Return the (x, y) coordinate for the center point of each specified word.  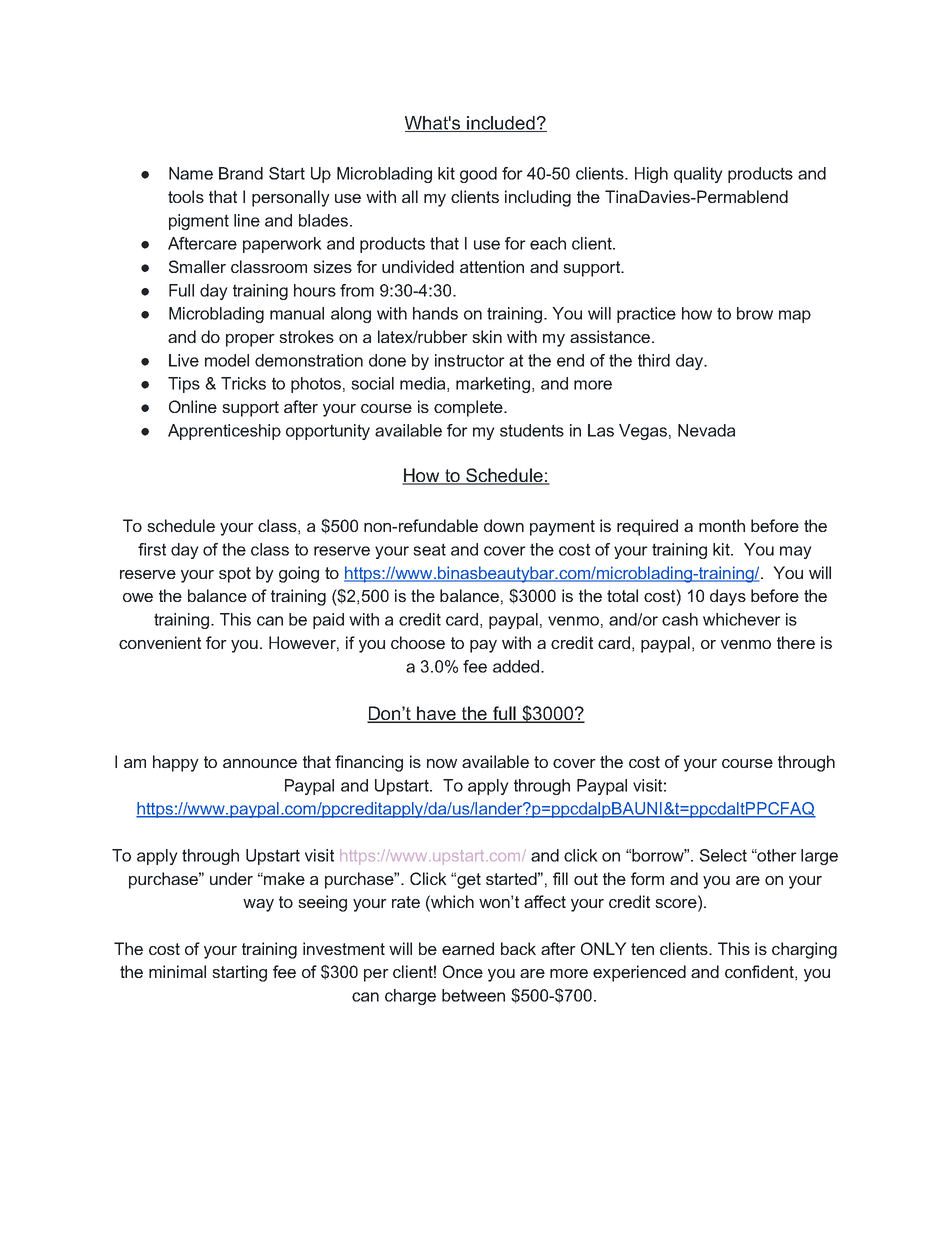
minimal (177, 971)
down (504, 525)
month (722, 525)
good (478, 175)
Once (463, 971)
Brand (241, 173)
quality (698, 175)
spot (235, 575)
